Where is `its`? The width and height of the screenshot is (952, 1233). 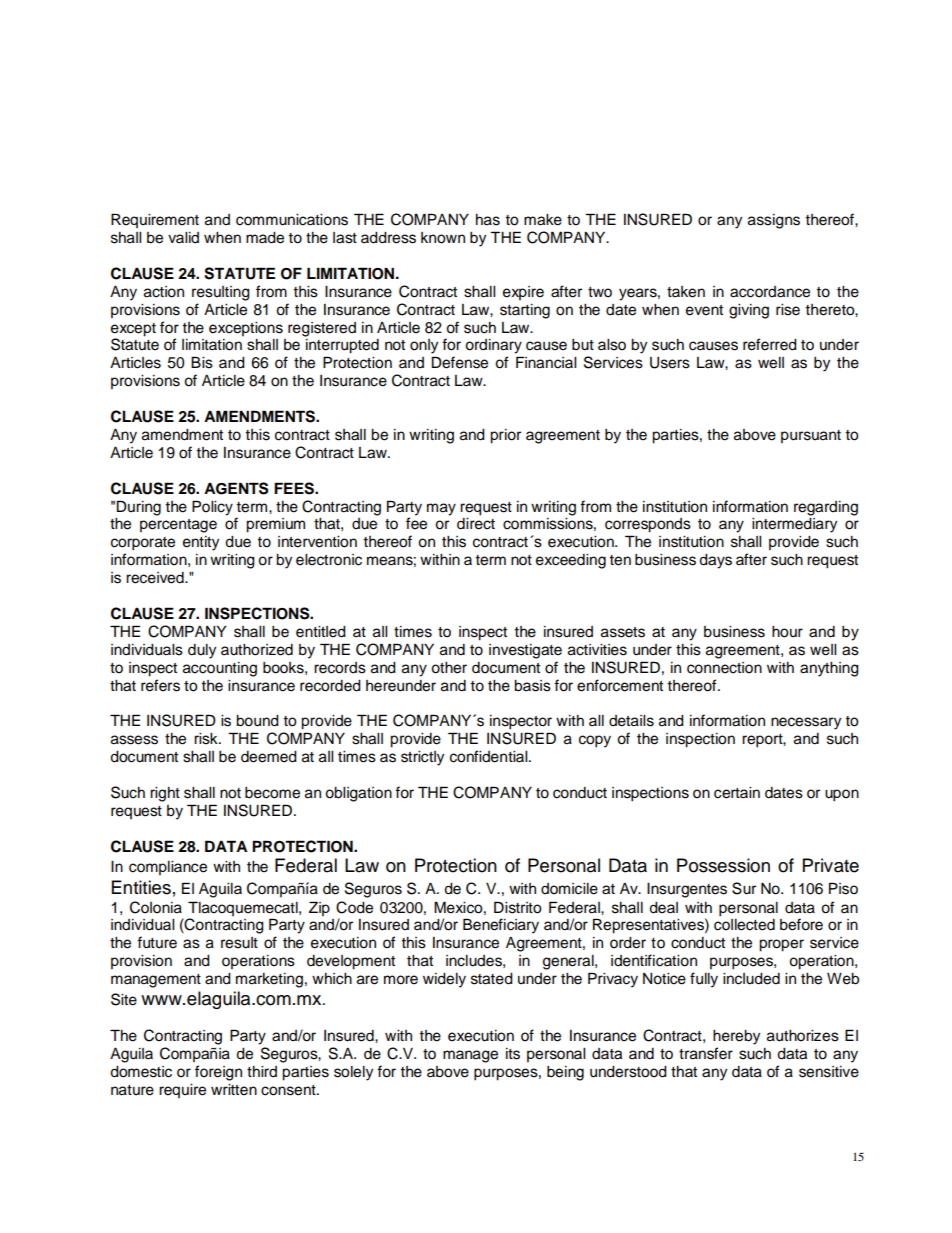
its is located at coordinates (513, 1054).
